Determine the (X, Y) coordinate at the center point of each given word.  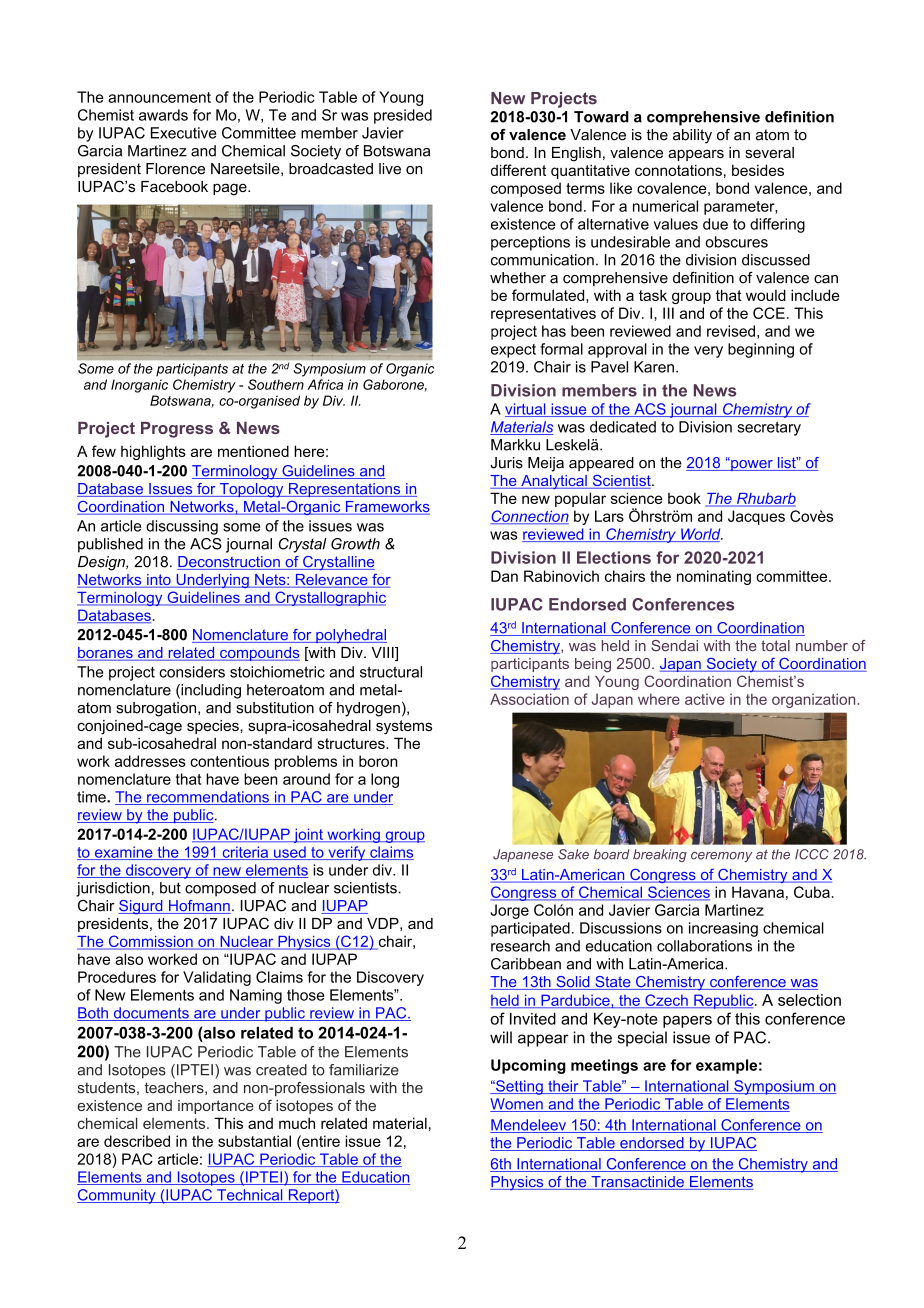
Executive (183, 133)
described (137, 1141)
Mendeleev (529, 1126)
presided (403, 116)
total (775, 646)
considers (192, 672)
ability (692, 136)
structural (391, 672)
